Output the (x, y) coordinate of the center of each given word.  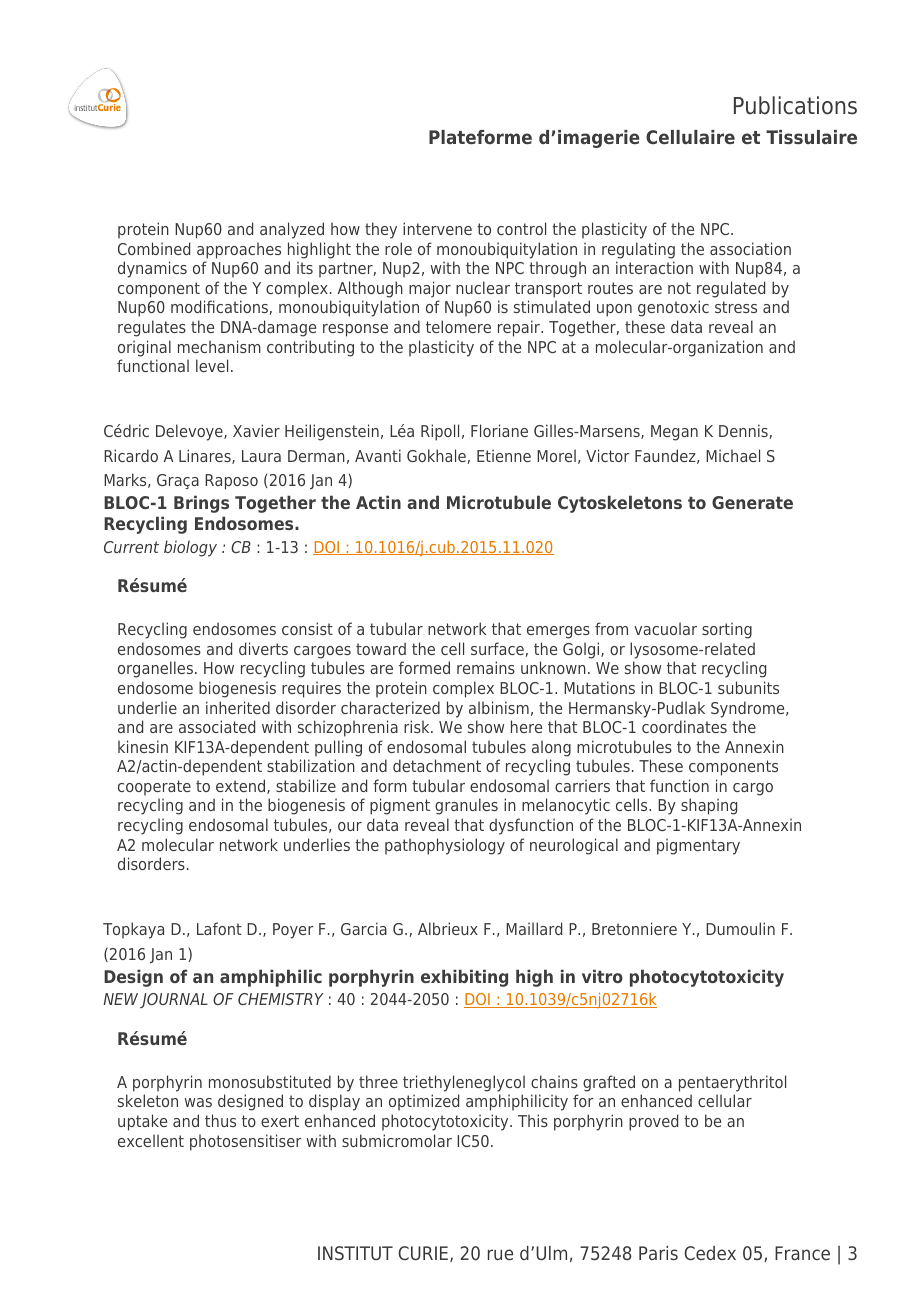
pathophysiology (445, 846)
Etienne (504, 455)
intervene (437, 228)
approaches (239, 250)
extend (242, 786)
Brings (201, 504)
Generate (752, 502)
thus (220, 1120)
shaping (709, 806)
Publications (795, 105)
